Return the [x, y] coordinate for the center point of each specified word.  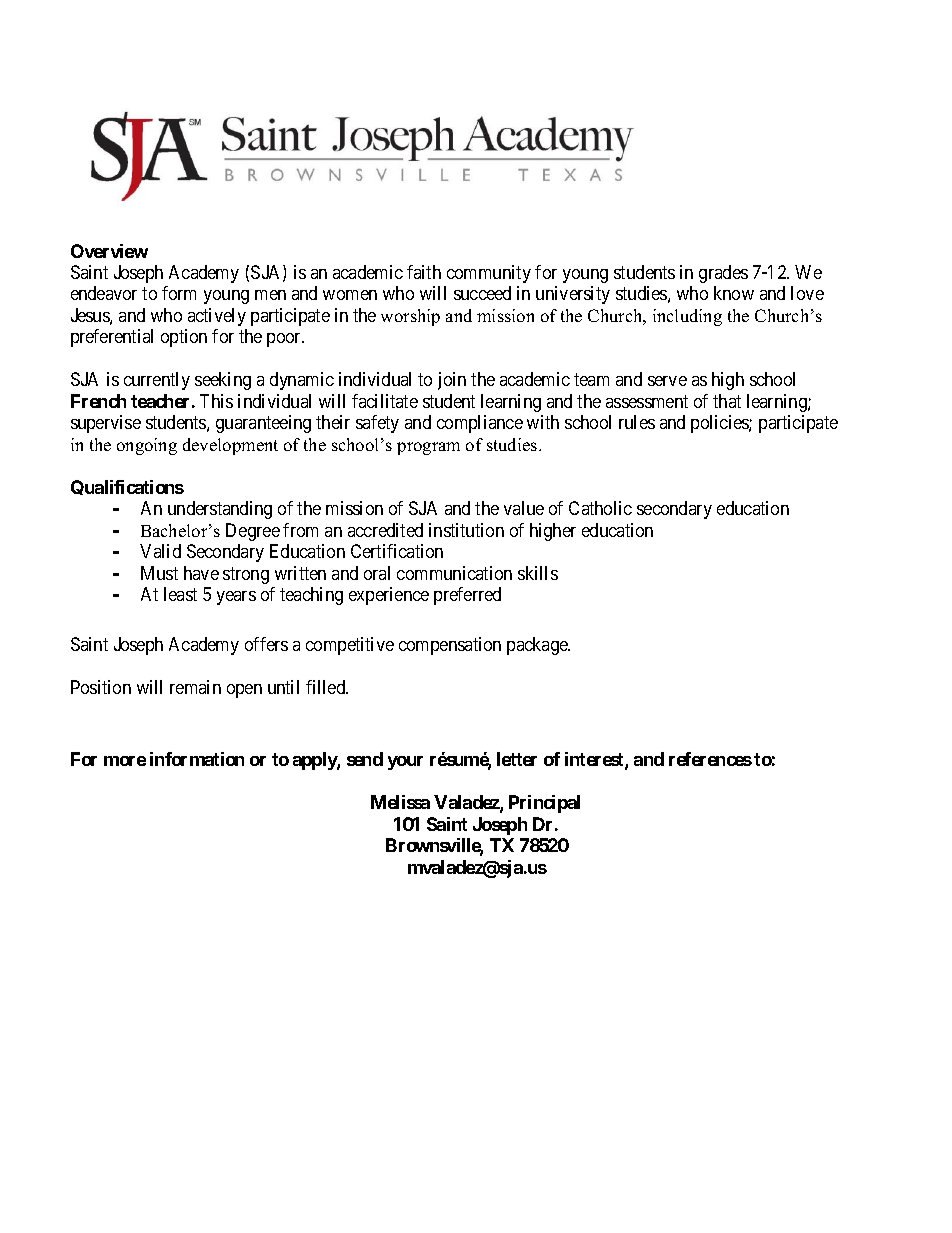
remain [195, 687]
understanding [220, 510]
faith [424, 272]
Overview [109, 251]
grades [723, 274]
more [125, 761]
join [452, 381]
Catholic [600, 508]
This [216, 401]
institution [466, 530]
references [710, 759]
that [727, 401]
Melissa [400, 802]
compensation [450, 646]
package [538, 646]
